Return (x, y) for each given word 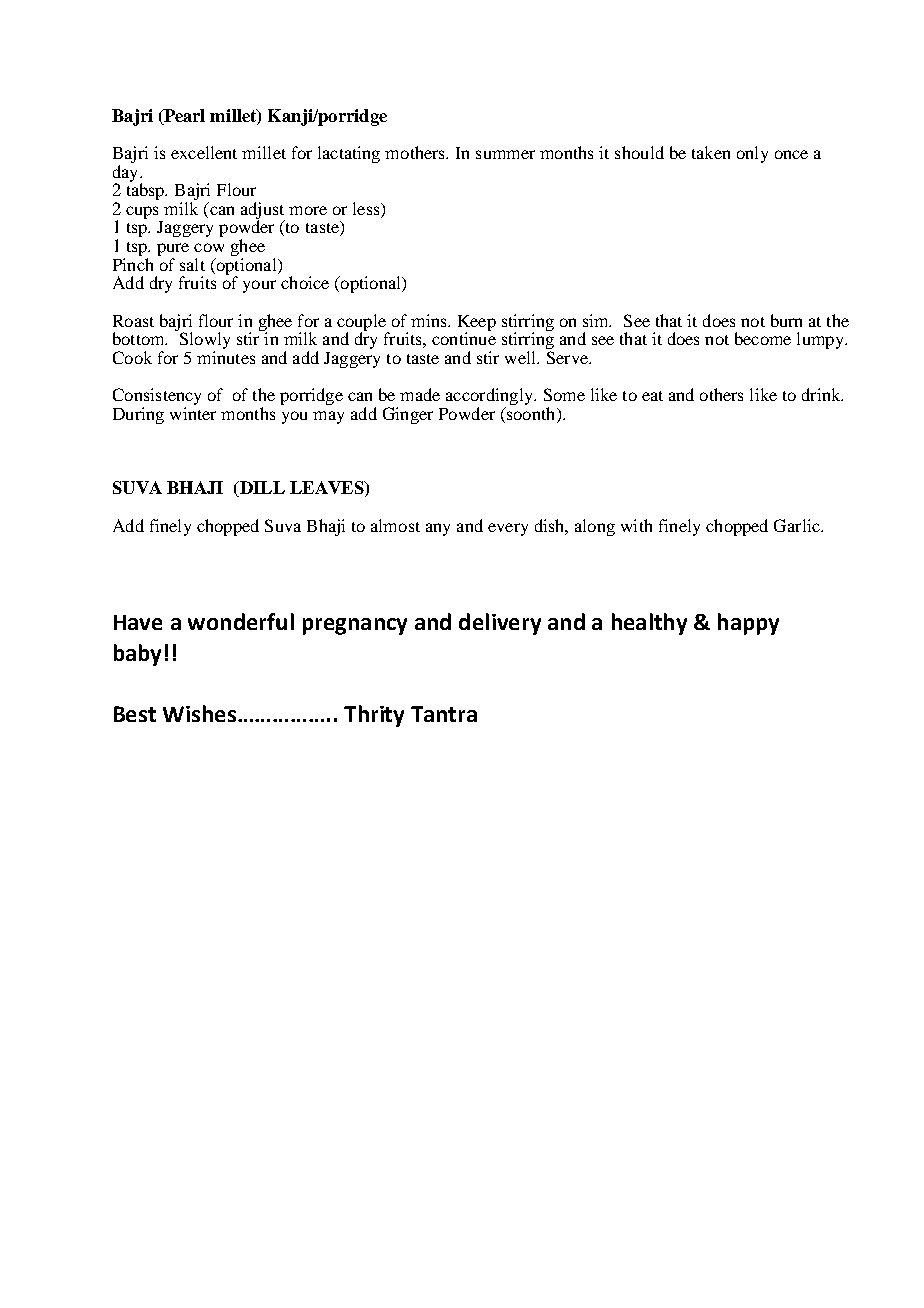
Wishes (199, 713)
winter (193, 413)
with (636, 525)
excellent (204, 152)
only (752, 154)
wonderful (241, 621)
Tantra (444, 714)
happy (748, 624)
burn (786, 320)
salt (192, 264)
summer (505, 154)
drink (822, 394)
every (508, 529)
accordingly (490, 398)
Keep (477, 324)
